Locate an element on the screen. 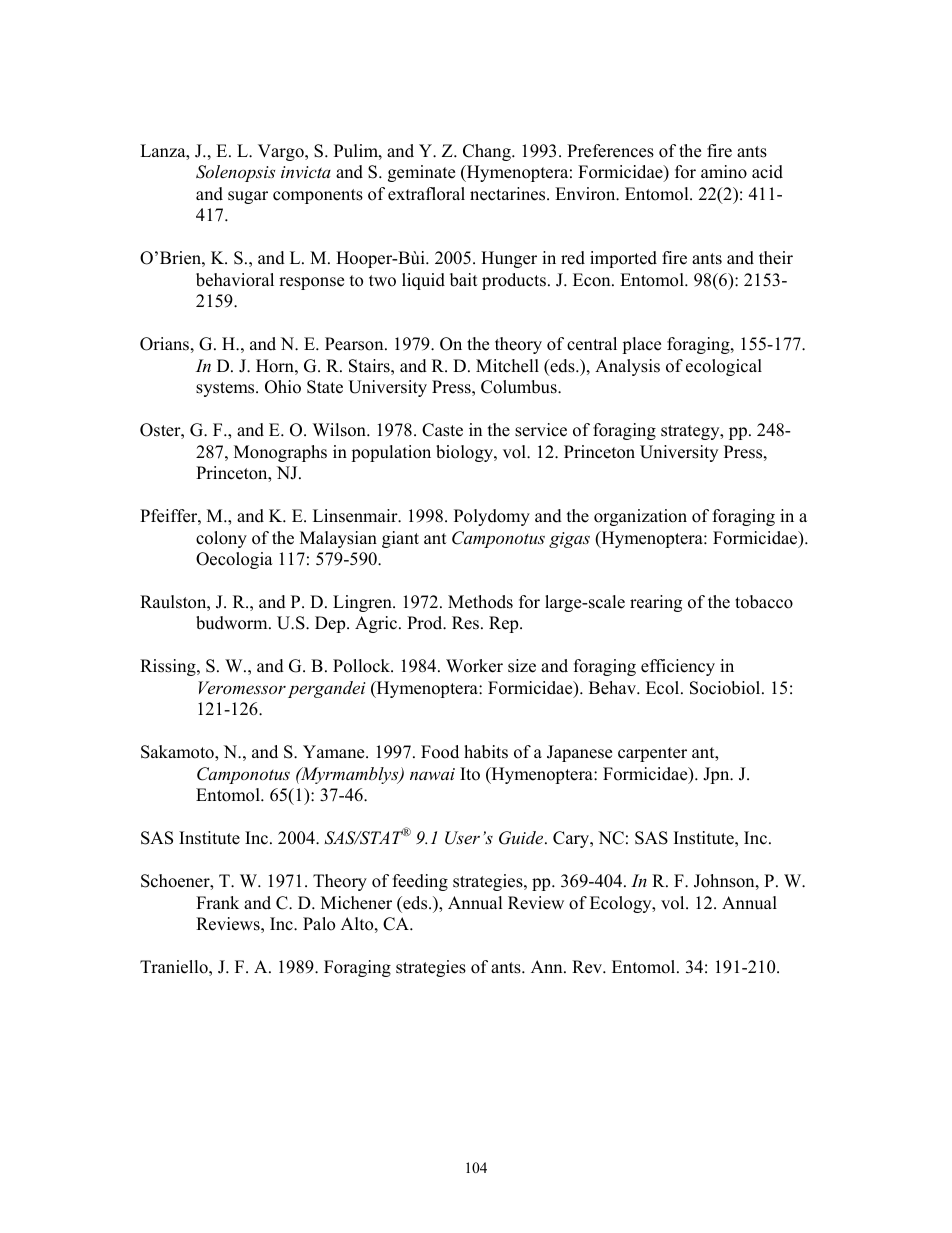 The image size is (952, 1233). organization is located at coordinates (640, 517).
